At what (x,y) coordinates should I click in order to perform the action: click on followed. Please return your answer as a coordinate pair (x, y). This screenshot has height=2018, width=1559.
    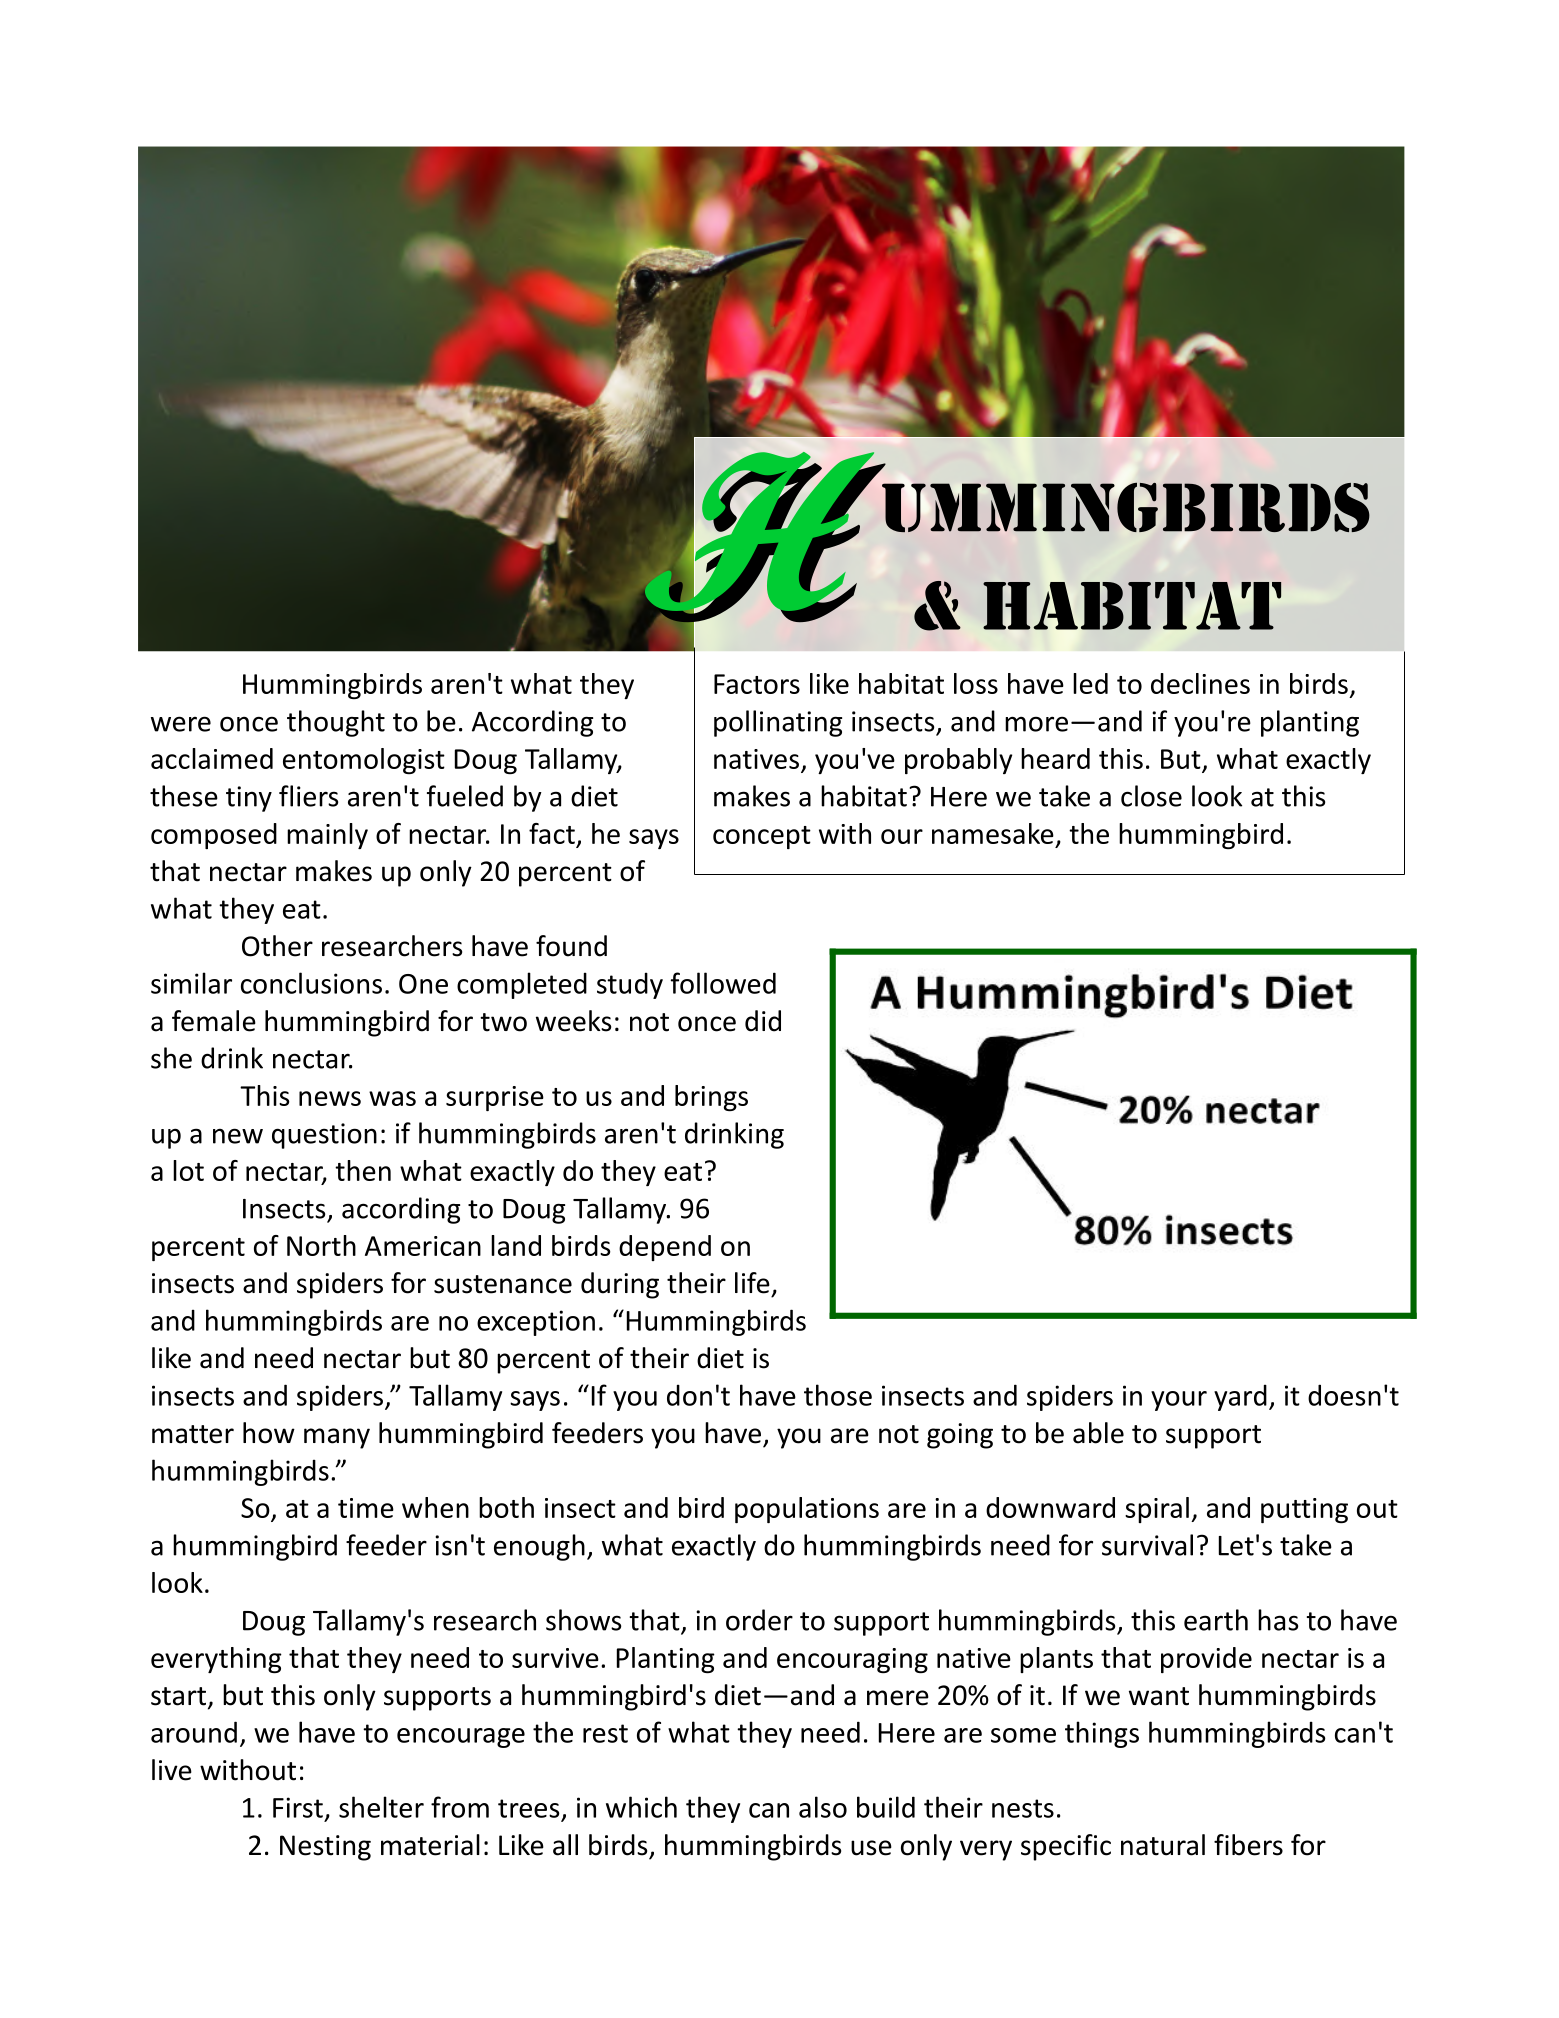
    Looking at the image, I should click on (723, 983).
